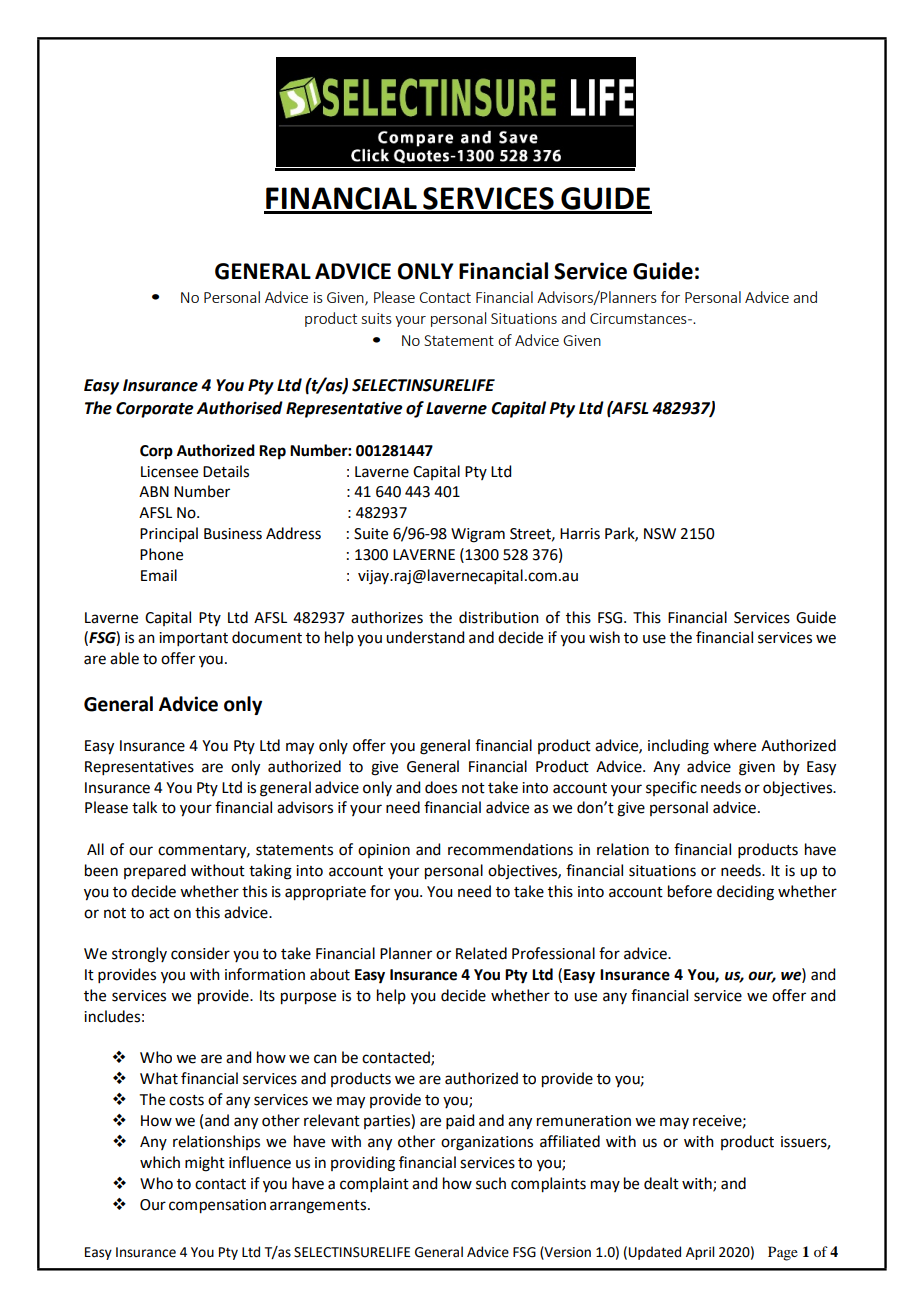 The image size is (924, 1308). I want to click on wish, so click(604, 637).
